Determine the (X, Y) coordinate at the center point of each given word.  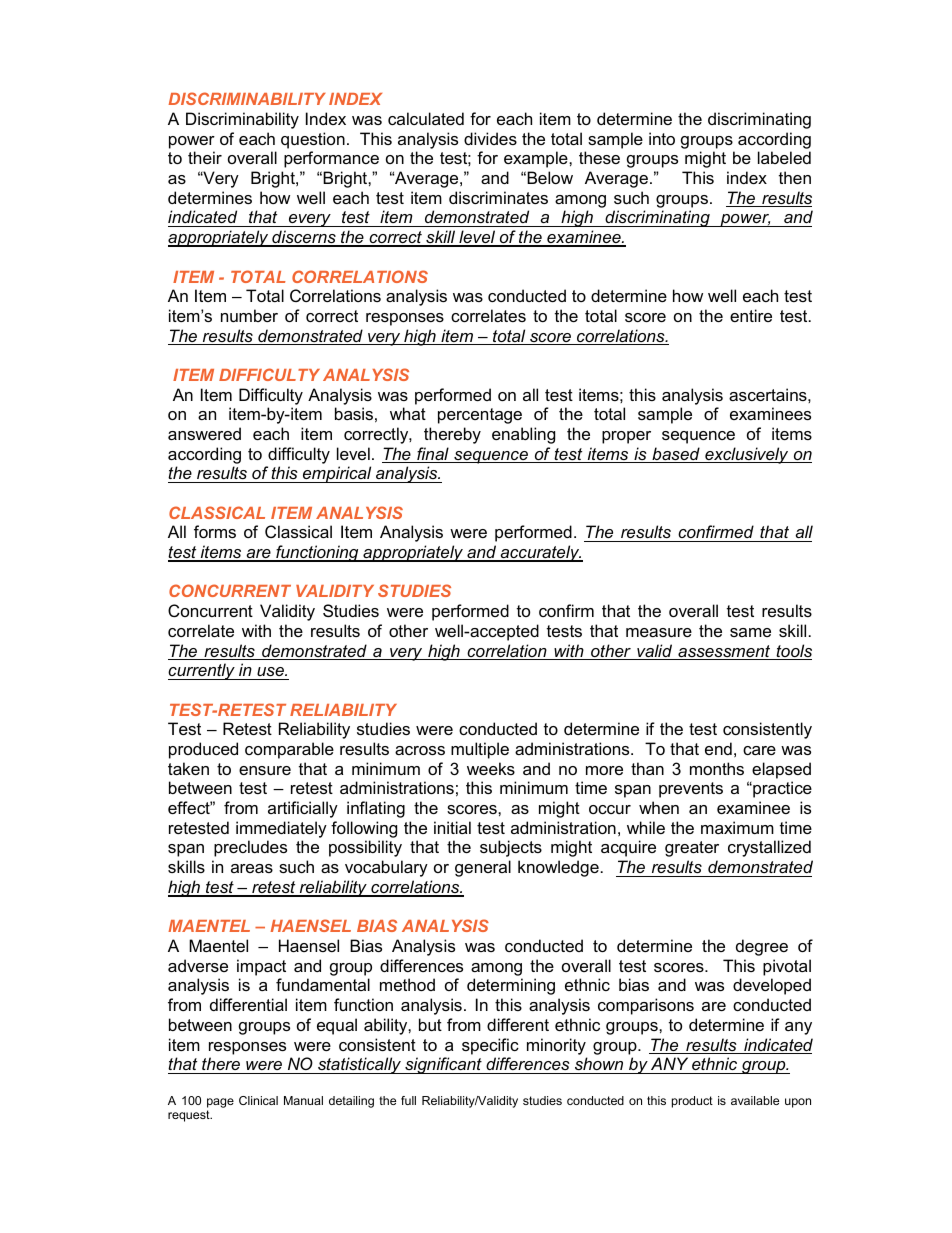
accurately (540, 553)
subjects (511, 848)
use (271, 671)
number (249, 315)
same (750, 632)
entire (751, 315)
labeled (784, 157)
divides (490, 138)
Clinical (258, 1100)
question (313, 140)
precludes (250, 848)
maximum (737, 827)
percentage (480, 416)
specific (490, 1046)
